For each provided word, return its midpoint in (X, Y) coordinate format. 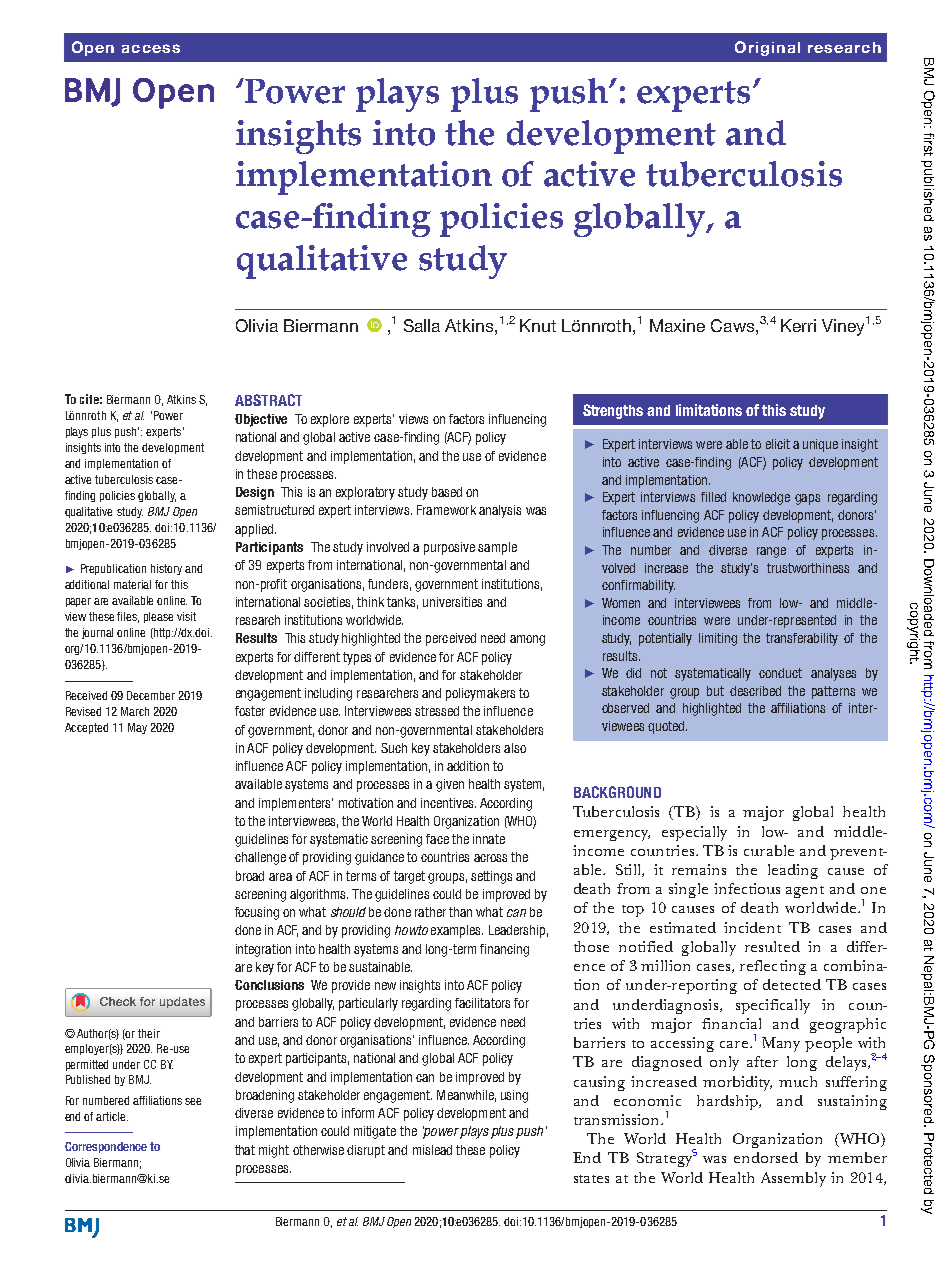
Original (767, 48)
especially (694, 833)
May (137, 728)
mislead (432, 1150)
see (193, 1101)
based (447, 492)
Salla (422, 325)
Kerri (798, 325)
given (450, 785)
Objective (261, 420)
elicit (778, 444)
